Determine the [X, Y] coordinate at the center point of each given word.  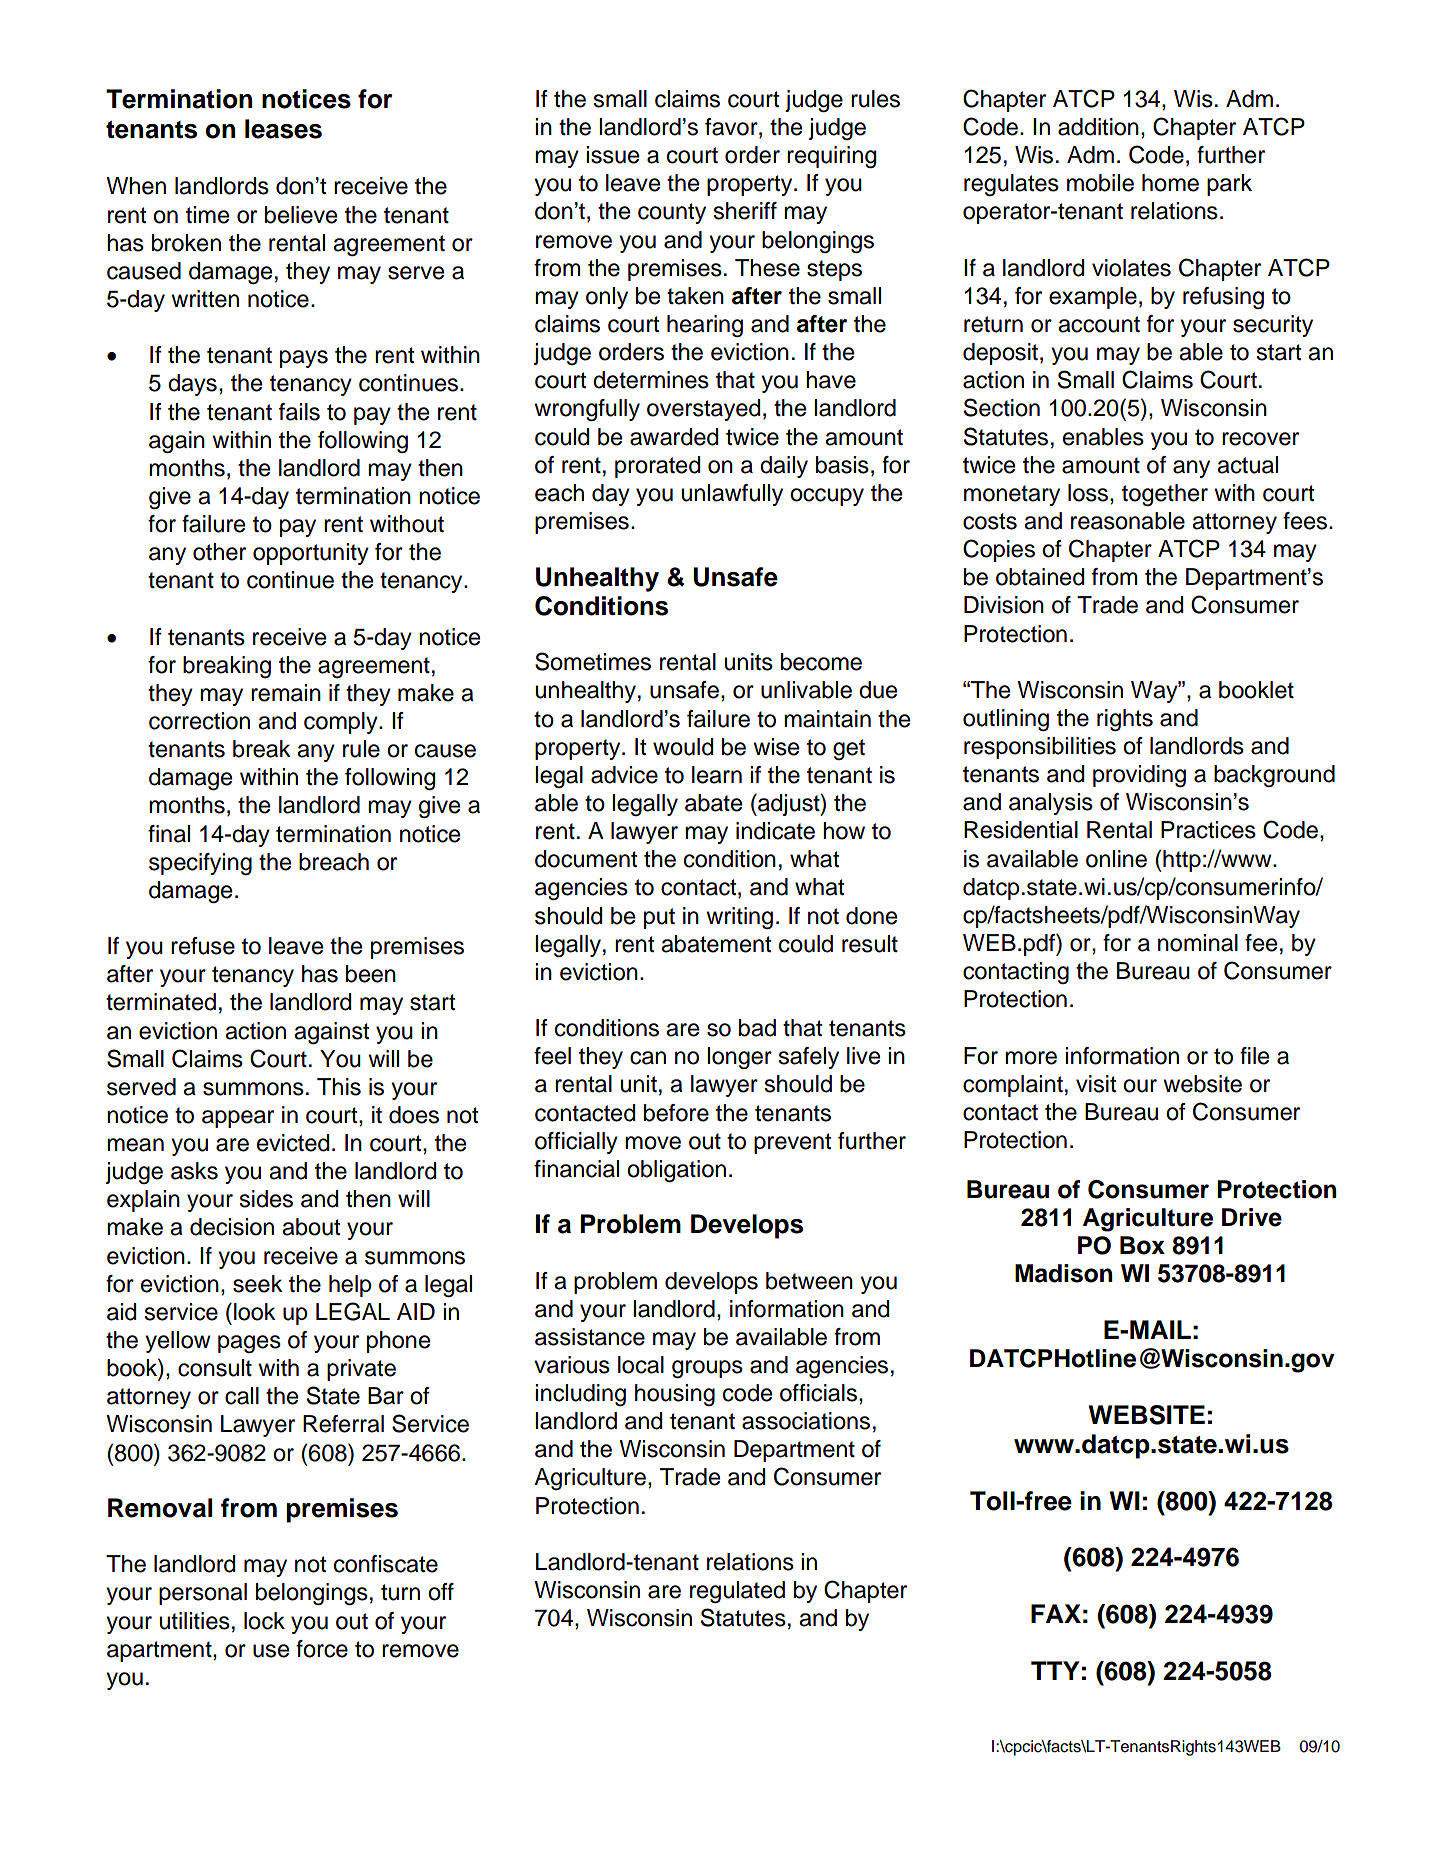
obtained [1040, 577]
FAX [1056, 1613]
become [821, 662]
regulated [737, 1592]
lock [264, 1621]
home [1170, 183]
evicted [293, 1143]
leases [283, 129]
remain [286, 693]
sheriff [745, 211]
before [676, 1113]
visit [1096, 1084]
